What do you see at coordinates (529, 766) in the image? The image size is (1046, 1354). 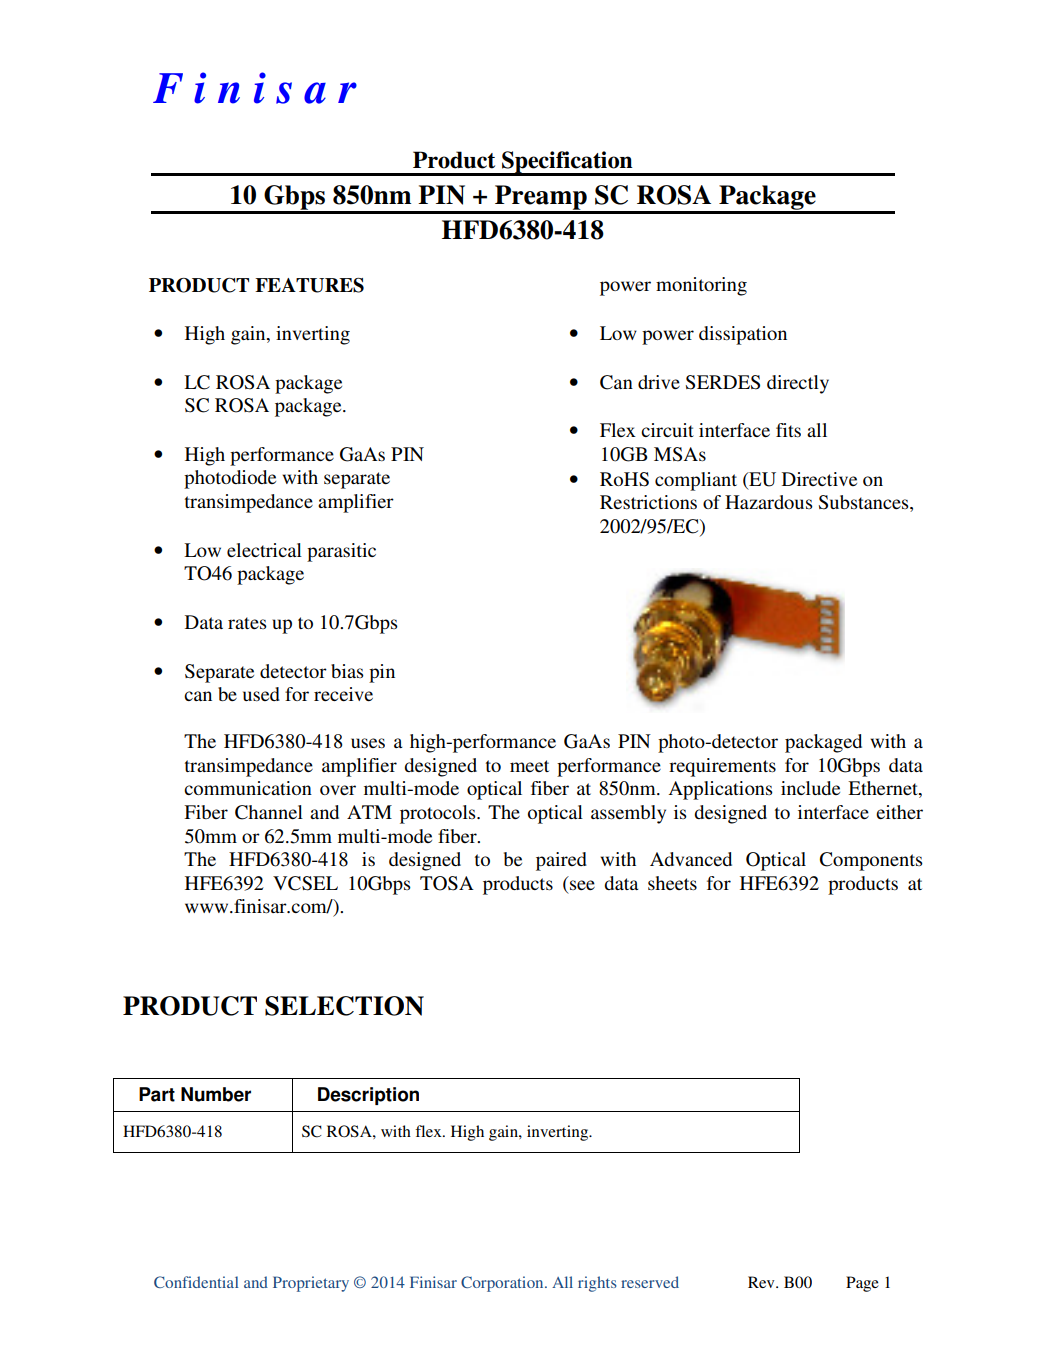 I see `meet` at bounding box center [529, 766].
